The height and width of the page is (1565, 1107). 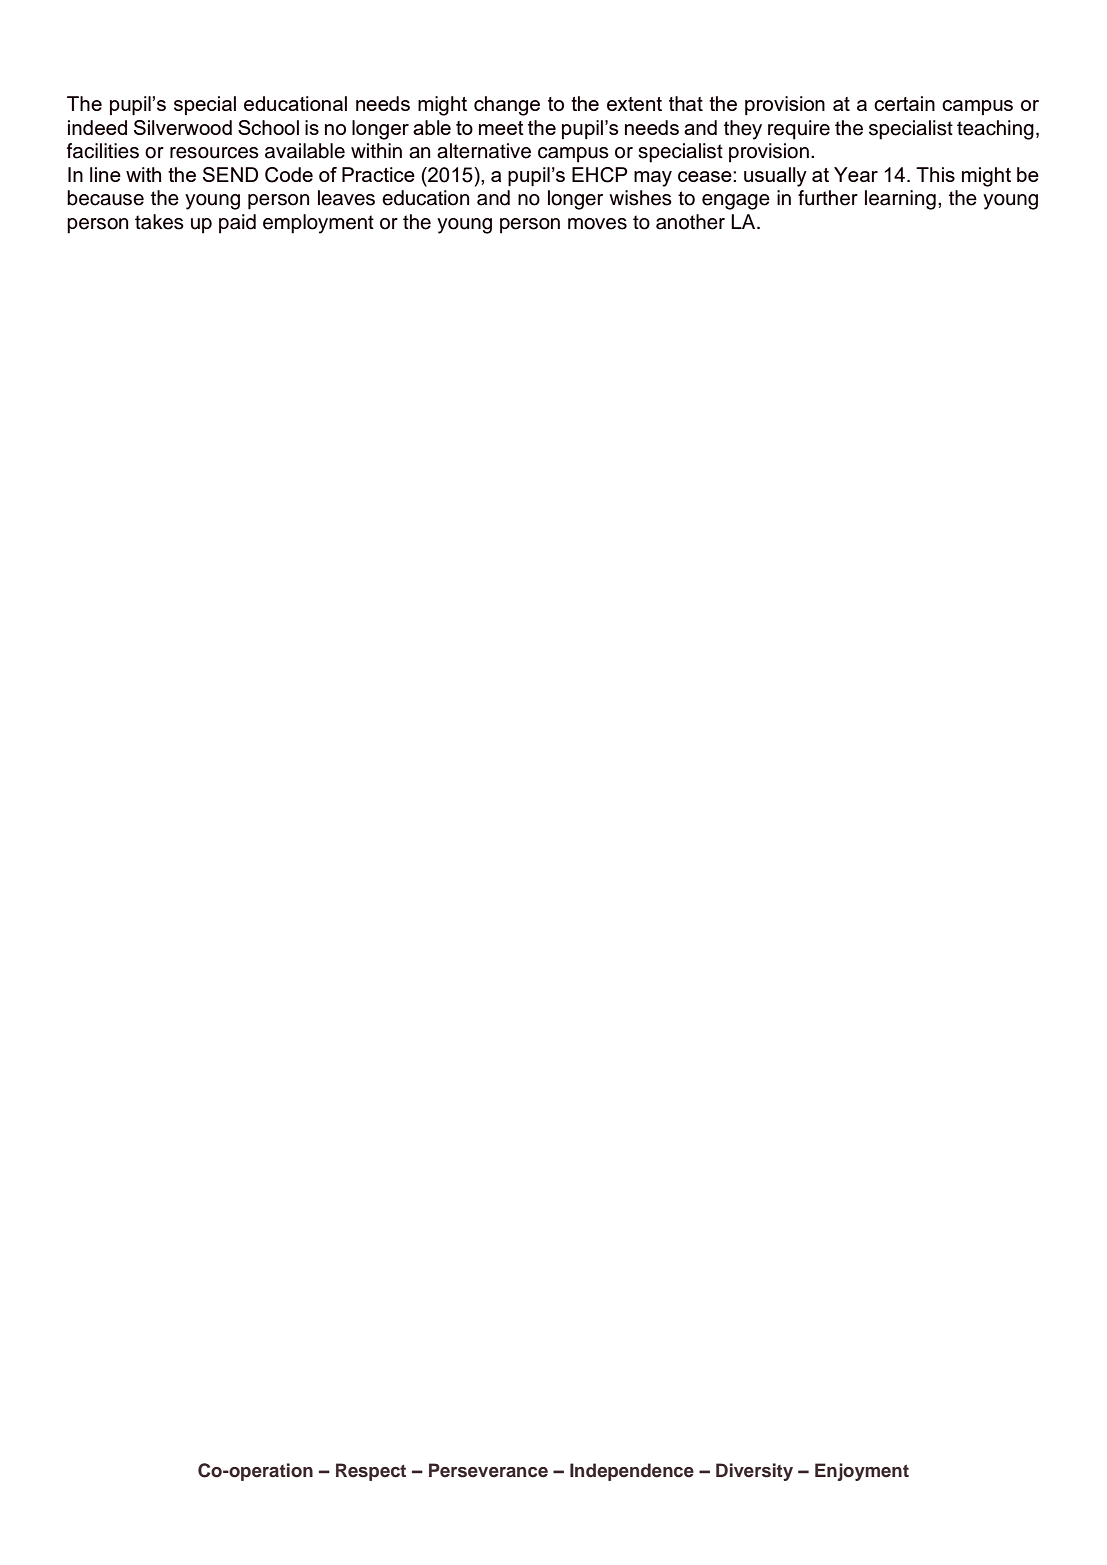 I want to click on Year, so click(x=856, y=174).
